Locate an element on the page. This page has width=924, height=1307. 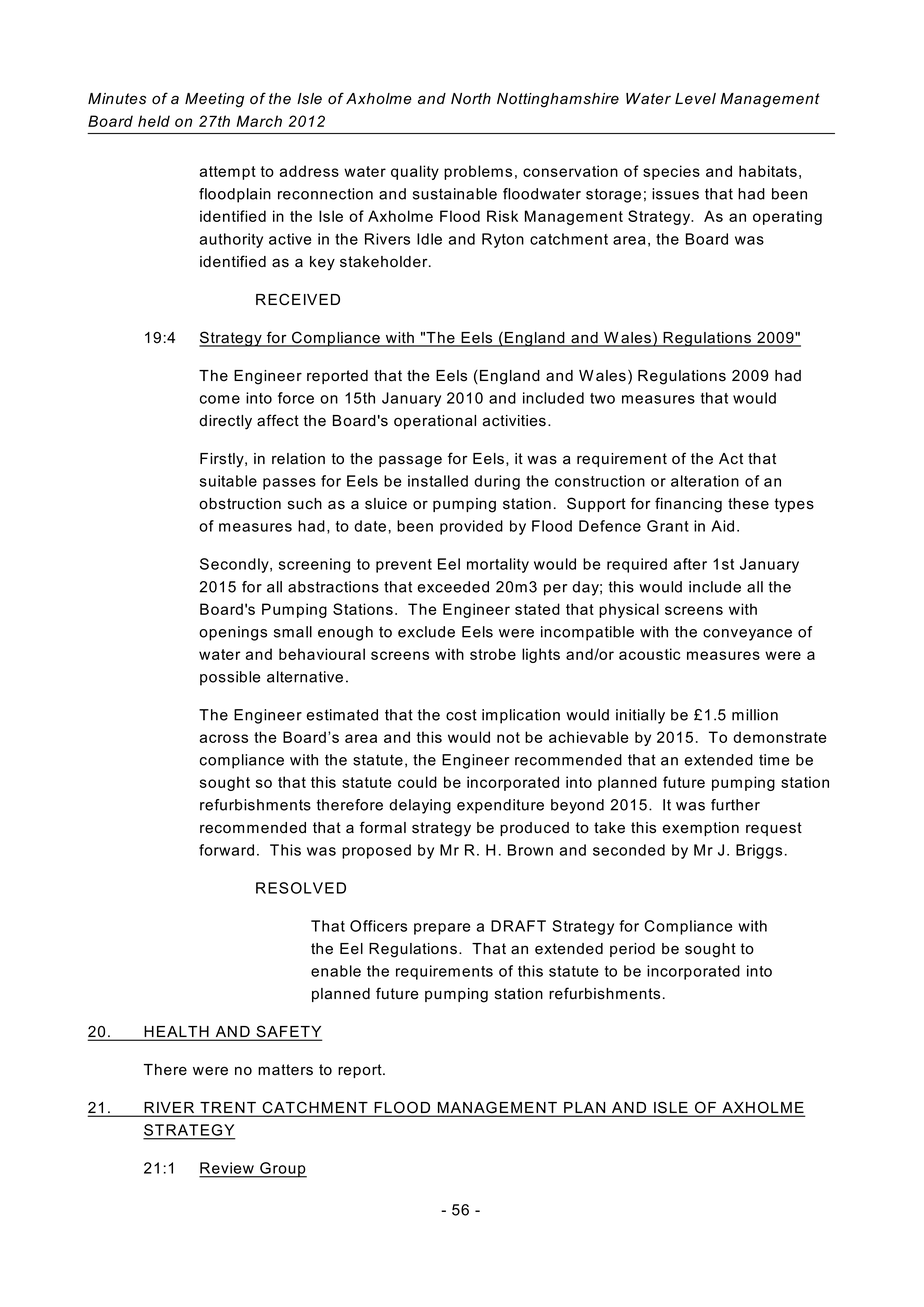
conveyance is located at coordinates (747, 635).
